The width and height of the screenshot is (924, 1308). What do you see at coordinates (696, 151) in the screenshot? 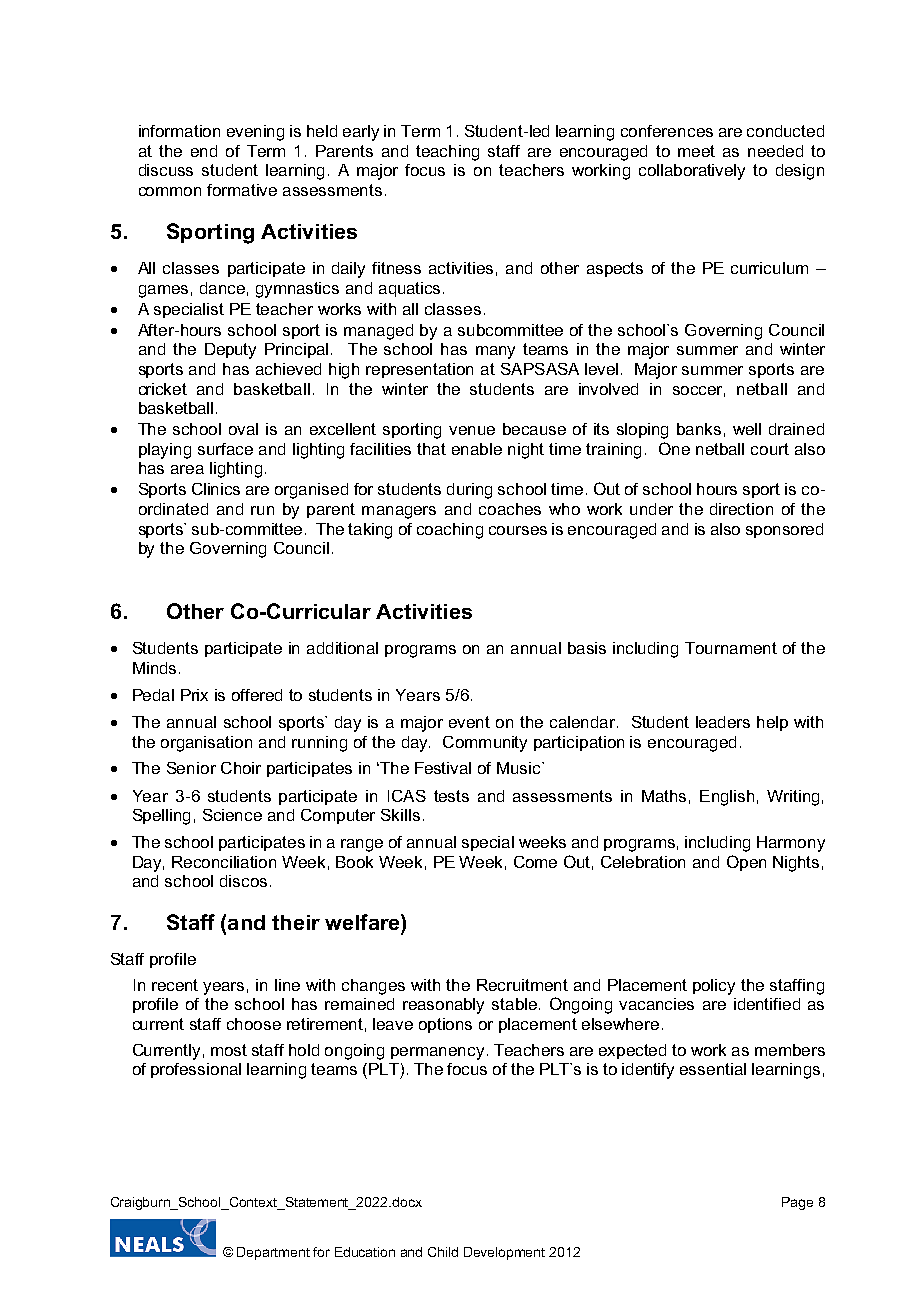
I see `meet` at bounding box center [696, 151].
